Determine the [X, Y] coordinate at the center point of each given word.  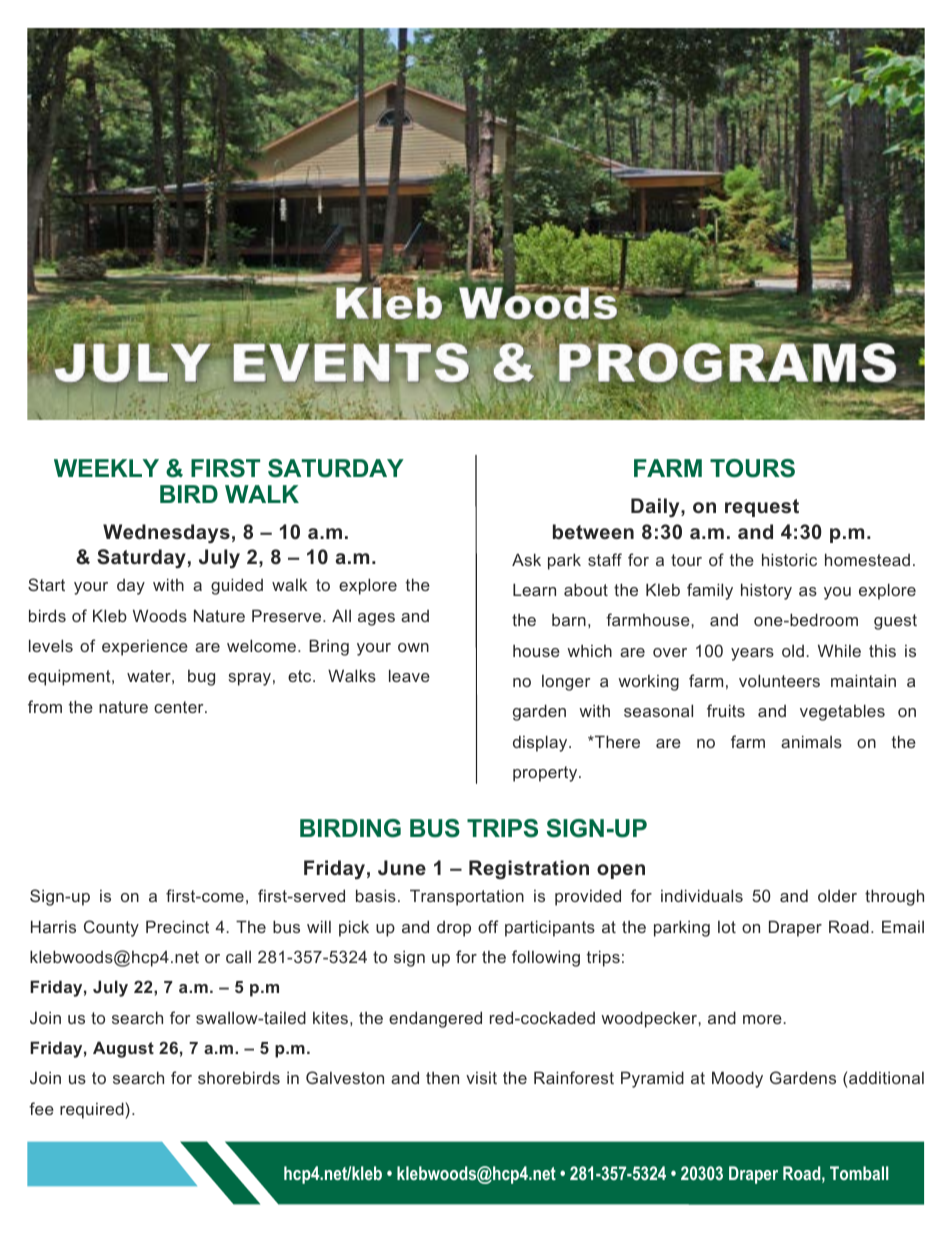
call [238, 956]
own [413, 647]
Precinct [177, 926]
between [593, 531]
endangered [435, 1019]
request [762, 508]
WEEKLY [106, 468]
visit [481, 1078]
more [763, 1019]
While [839, 650]
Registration [529, 870]
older [837, 895]
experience [145, 648]
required [93, 1110]
